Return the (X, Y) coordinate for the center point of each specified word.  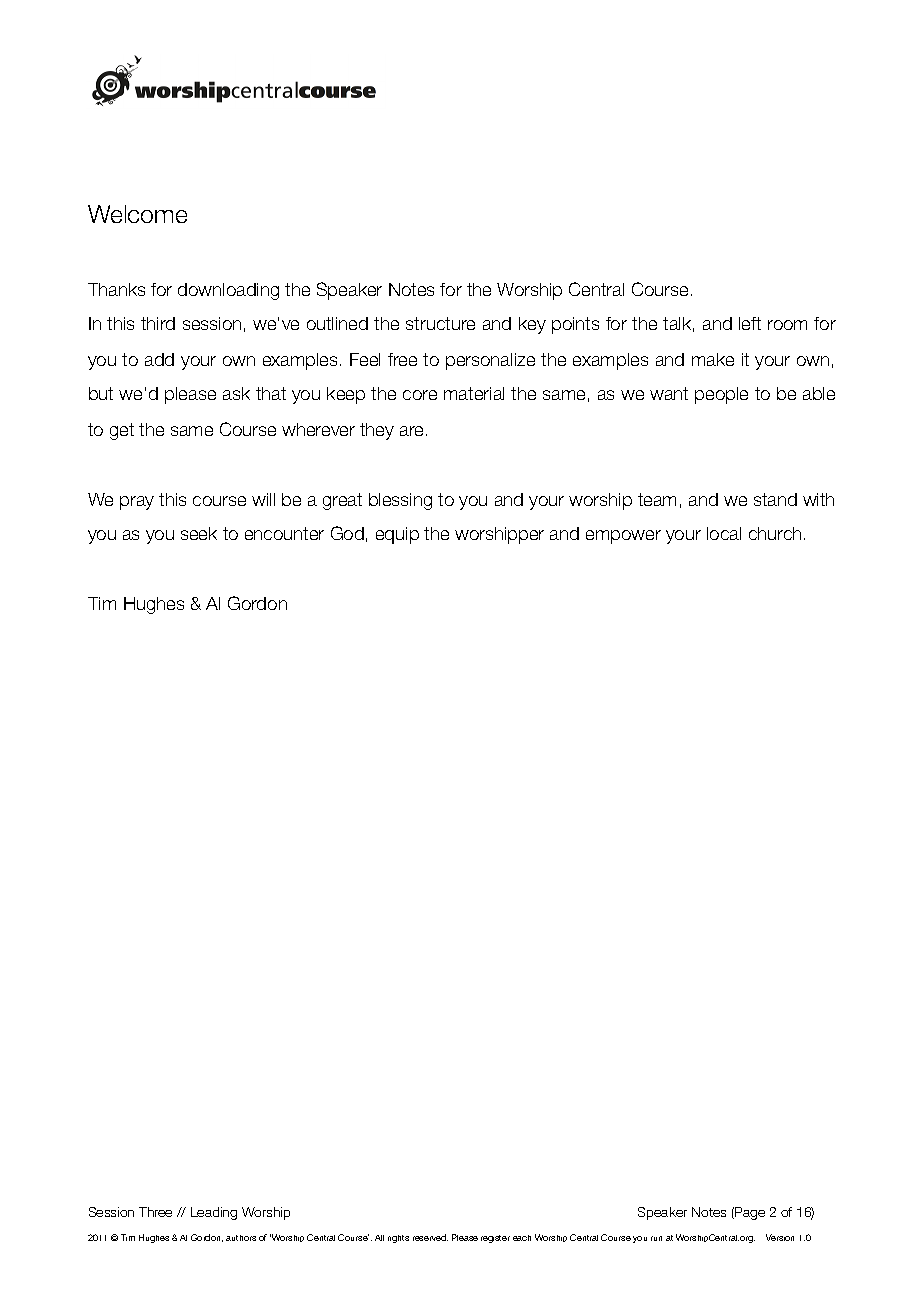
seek (199, 533)
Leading (214, 1213)
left (750, 323)
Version (780, 1237)
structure (440, 323)
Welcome (137, 214)
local (724, 533)
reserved (430, 1237)
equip (397, 535)
